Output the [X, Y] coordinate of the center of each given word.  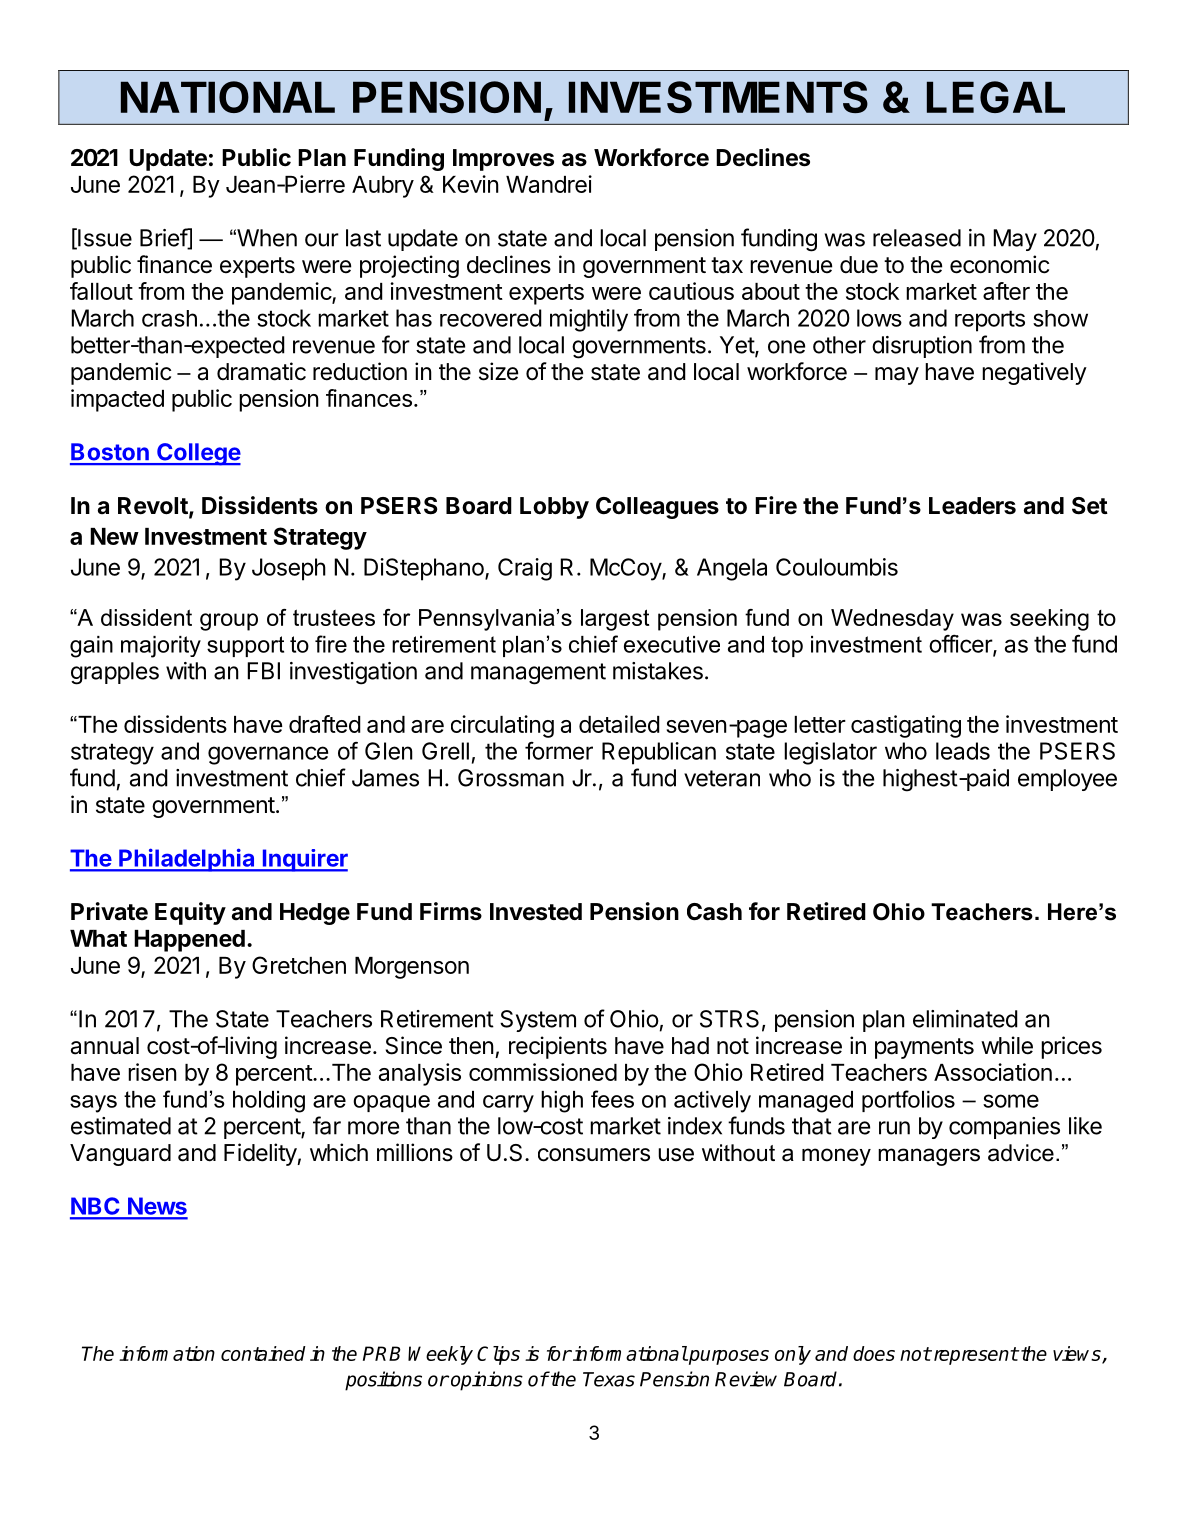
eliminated [965, 1019]
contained [263, 1353]
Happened [189, 941]
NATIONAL [228, 97]
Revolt [154, 507]
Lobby [554, 508]
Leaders [972, 506]
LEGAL [996, 97]
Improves [503, 160]
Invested [536, 912]
